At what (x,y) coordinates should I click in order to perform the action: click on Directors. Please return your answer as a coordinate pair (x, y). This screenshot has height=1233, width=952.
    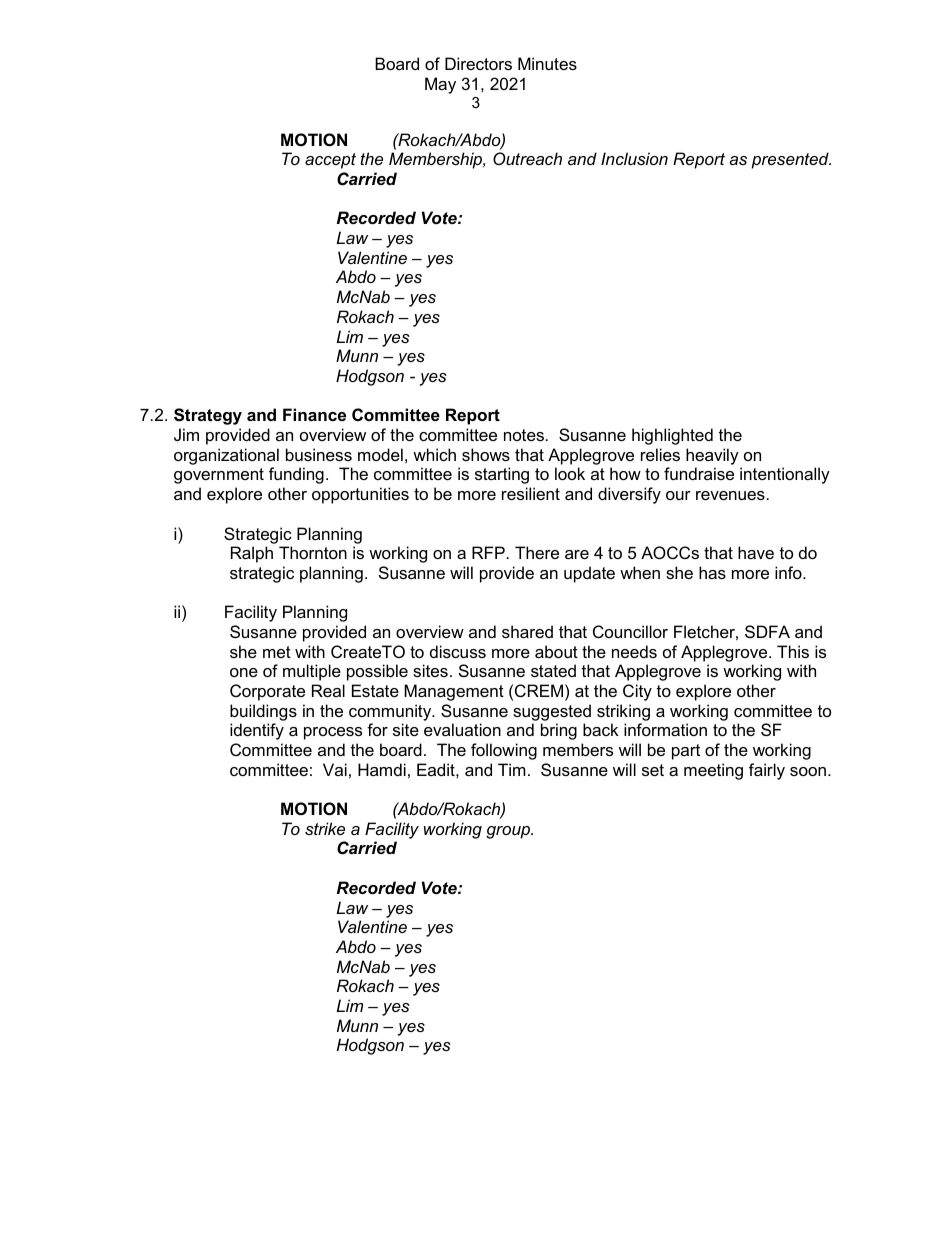
    Looking at the image, I should click on (478, 63).
